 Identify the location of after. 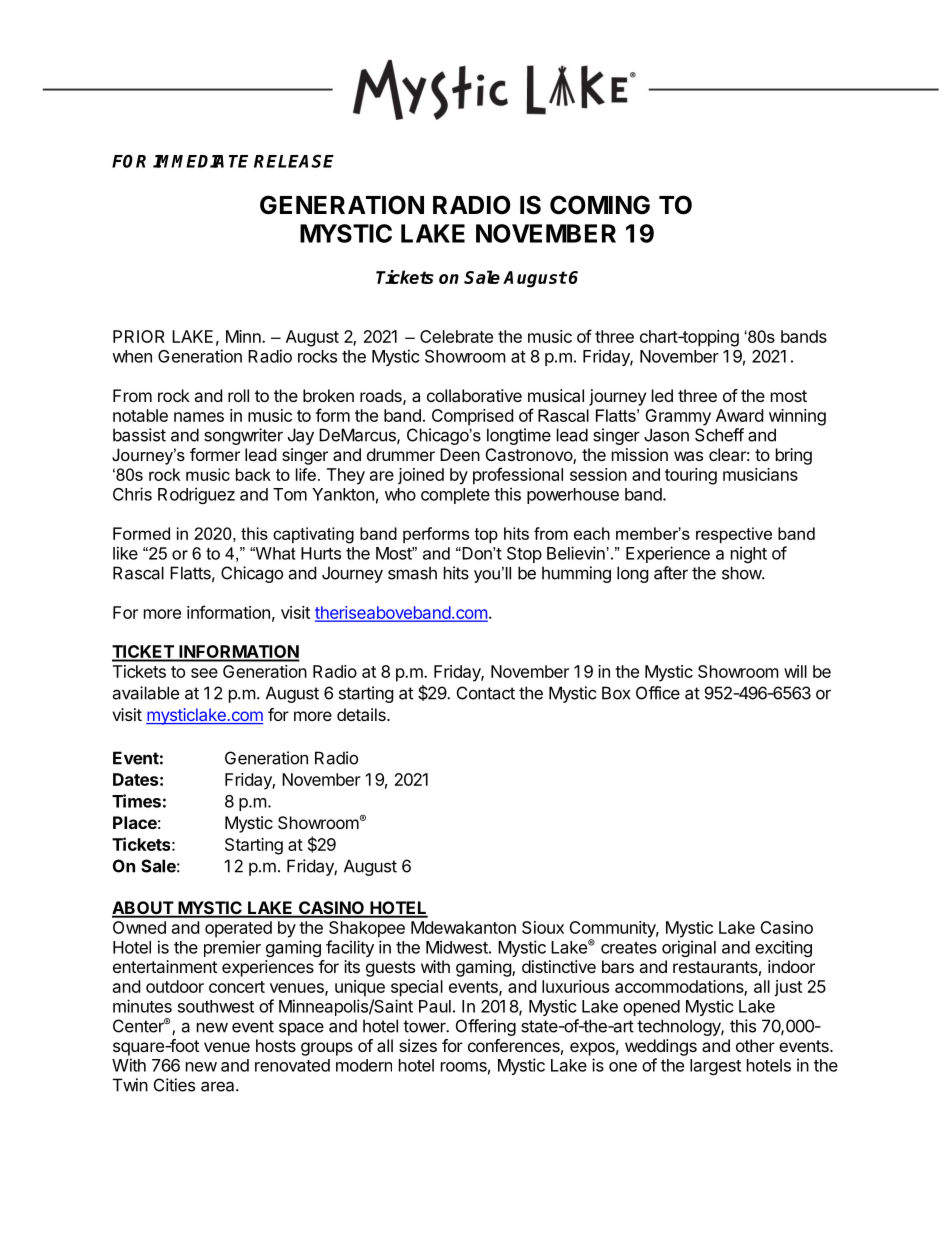
(671, 573).
